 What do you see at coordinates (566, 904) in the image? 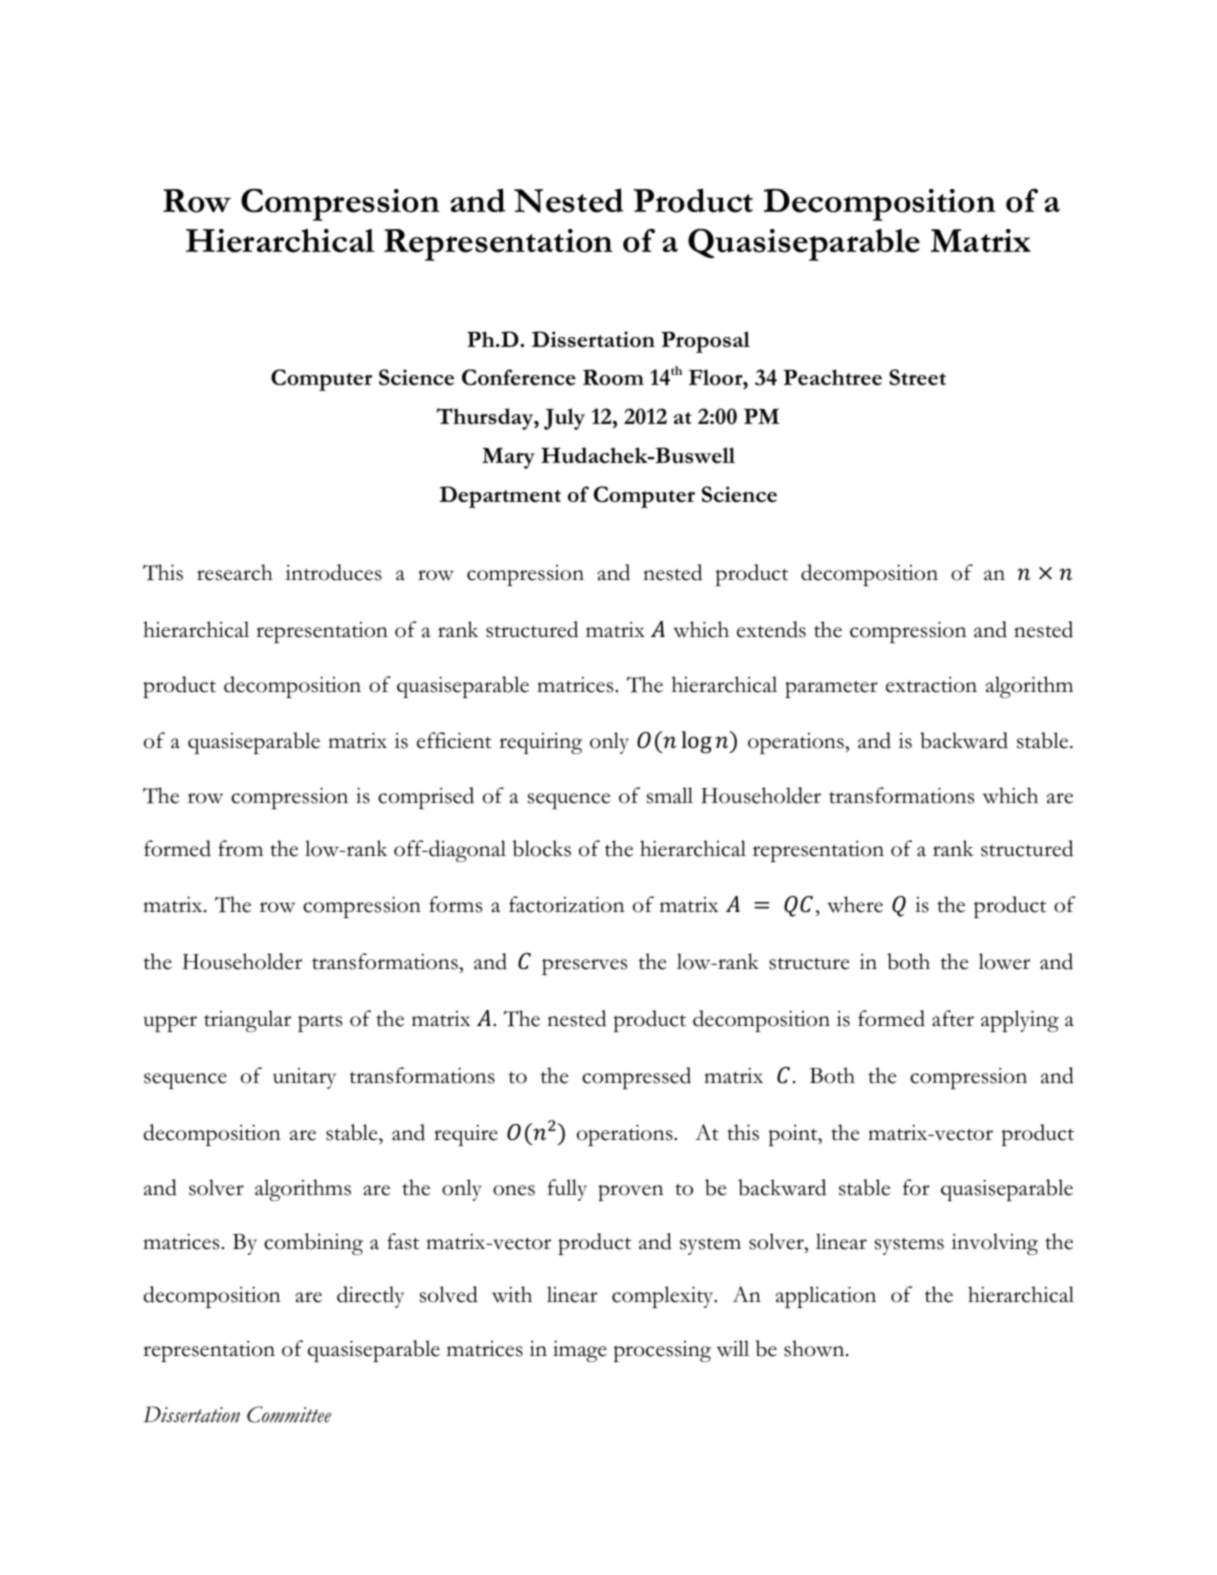
I see `factorization` at bounding box center [566, 904].
